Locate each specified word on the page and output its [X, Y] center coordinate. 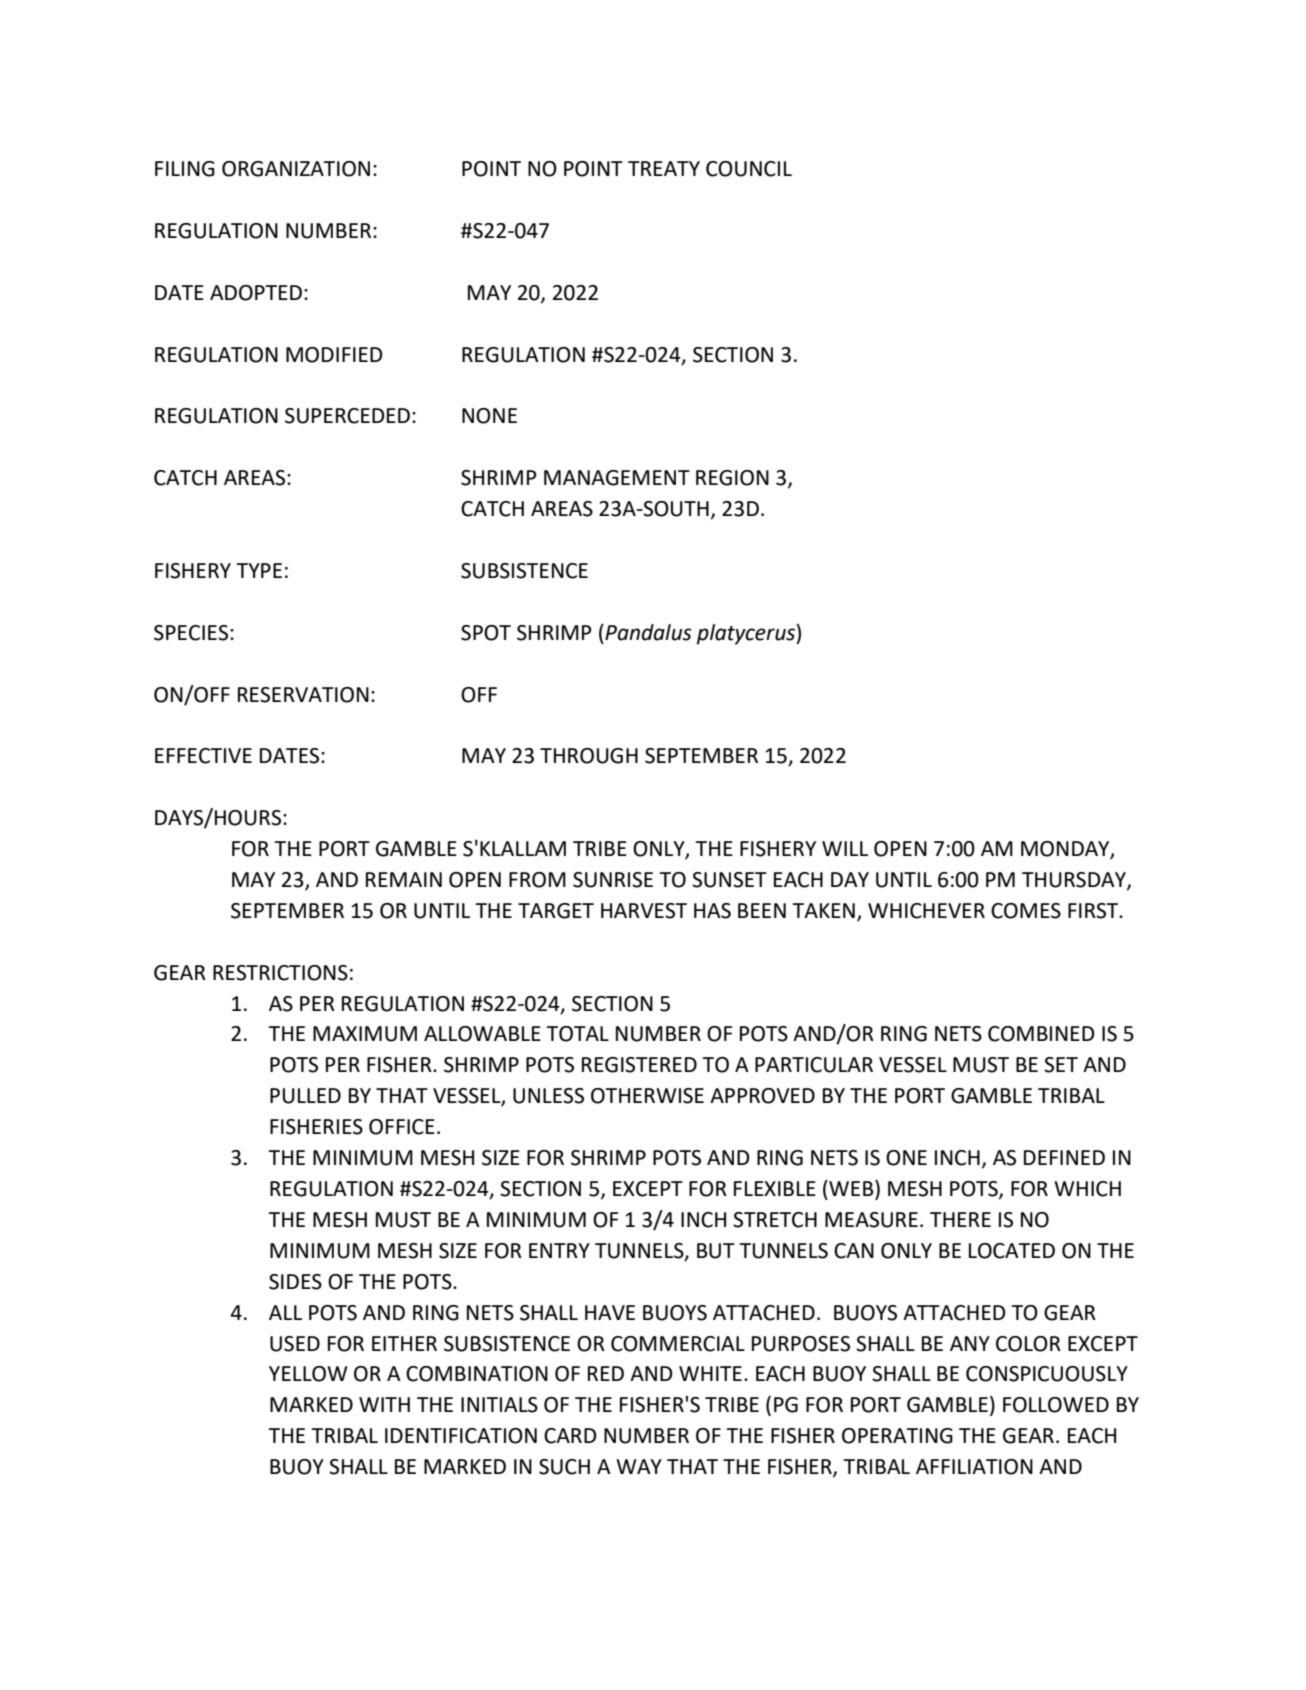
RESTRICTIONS [280, 973]
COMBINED [1041, 1034]
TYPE [259, 570]
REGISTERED [639, 1065]
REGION [732, 478]
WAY [639, 1466]
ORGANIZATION [296, 169]
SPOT [486, 633]
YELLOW [308, 1374]
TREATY [664, 168]
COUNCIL [749, 169]
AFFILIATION [974, 1467]
